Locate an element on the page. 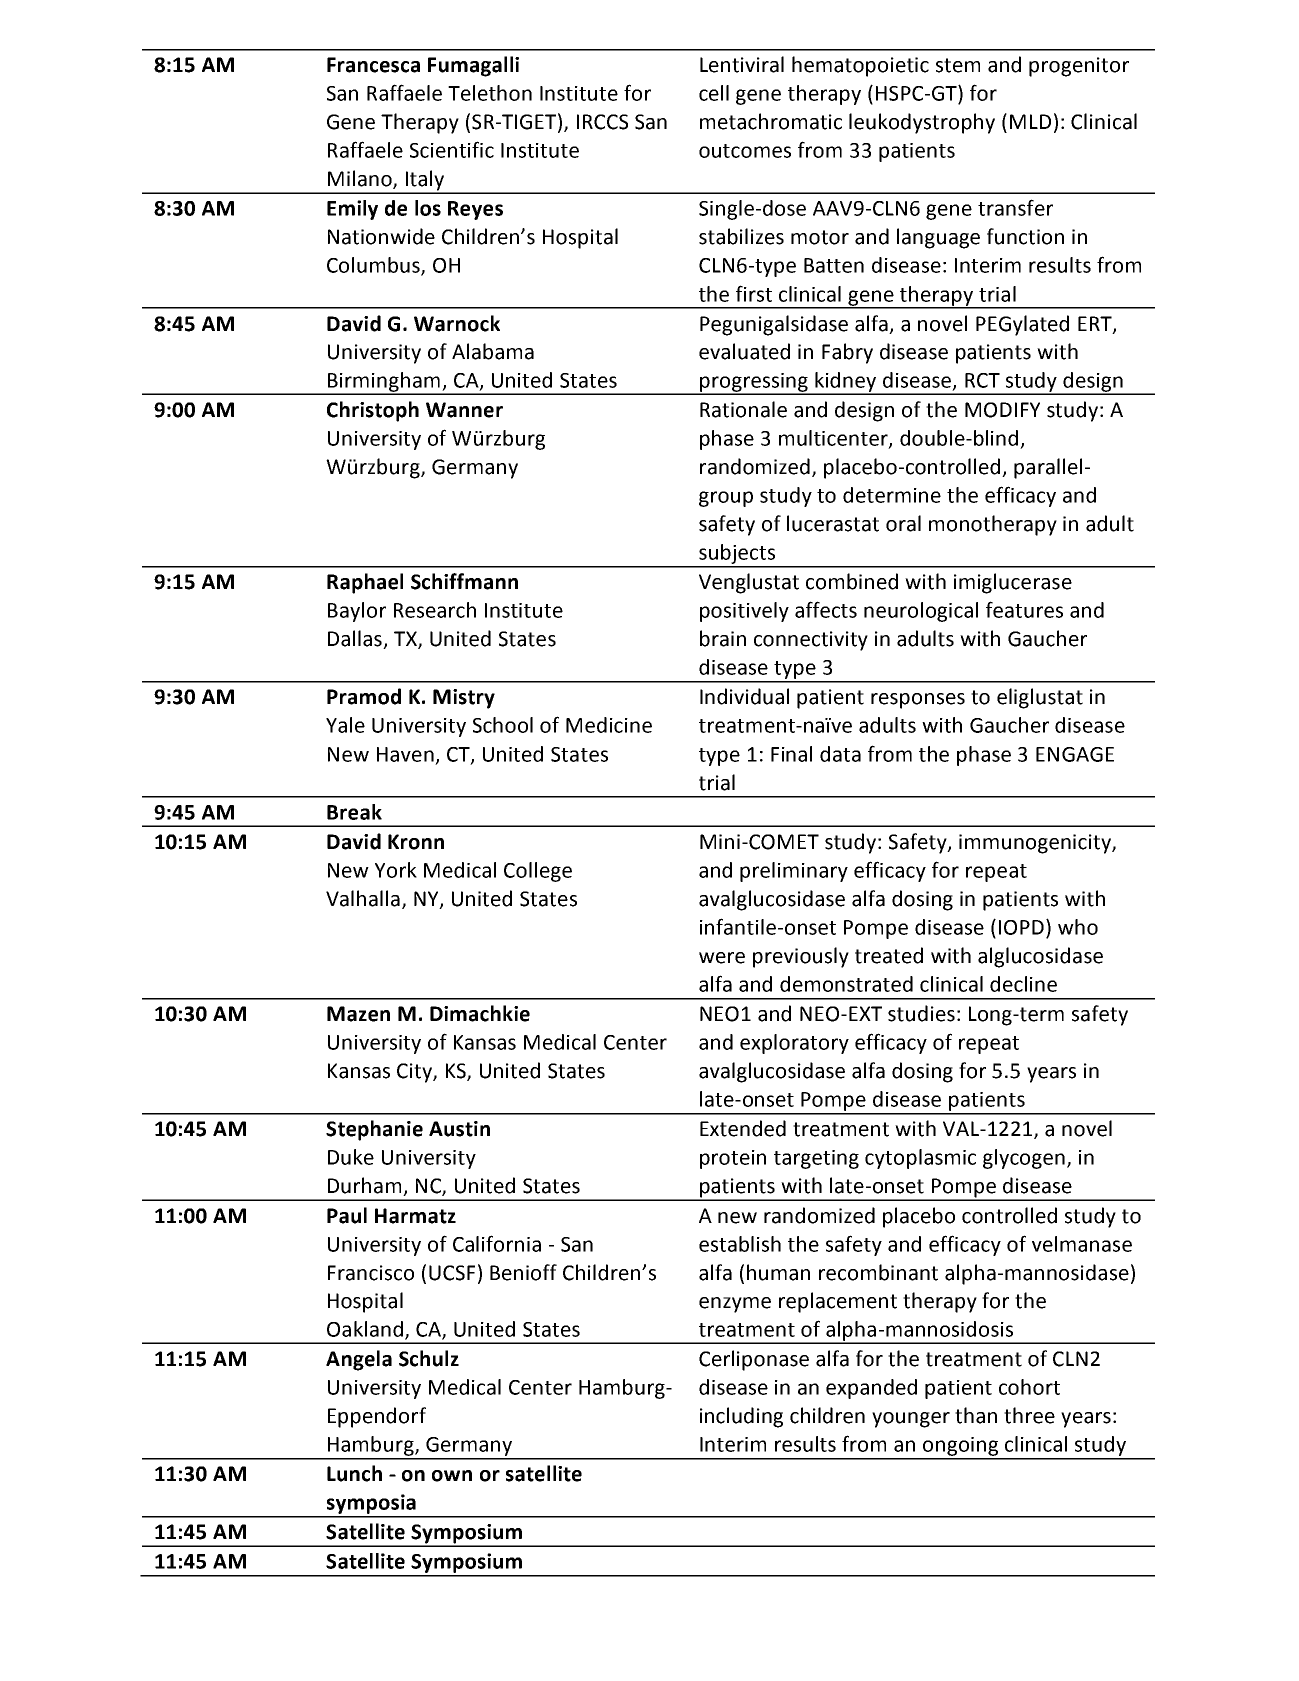 The width and height of the image is (1299, 1681). Scientific is located at coordinates (452, 149).
